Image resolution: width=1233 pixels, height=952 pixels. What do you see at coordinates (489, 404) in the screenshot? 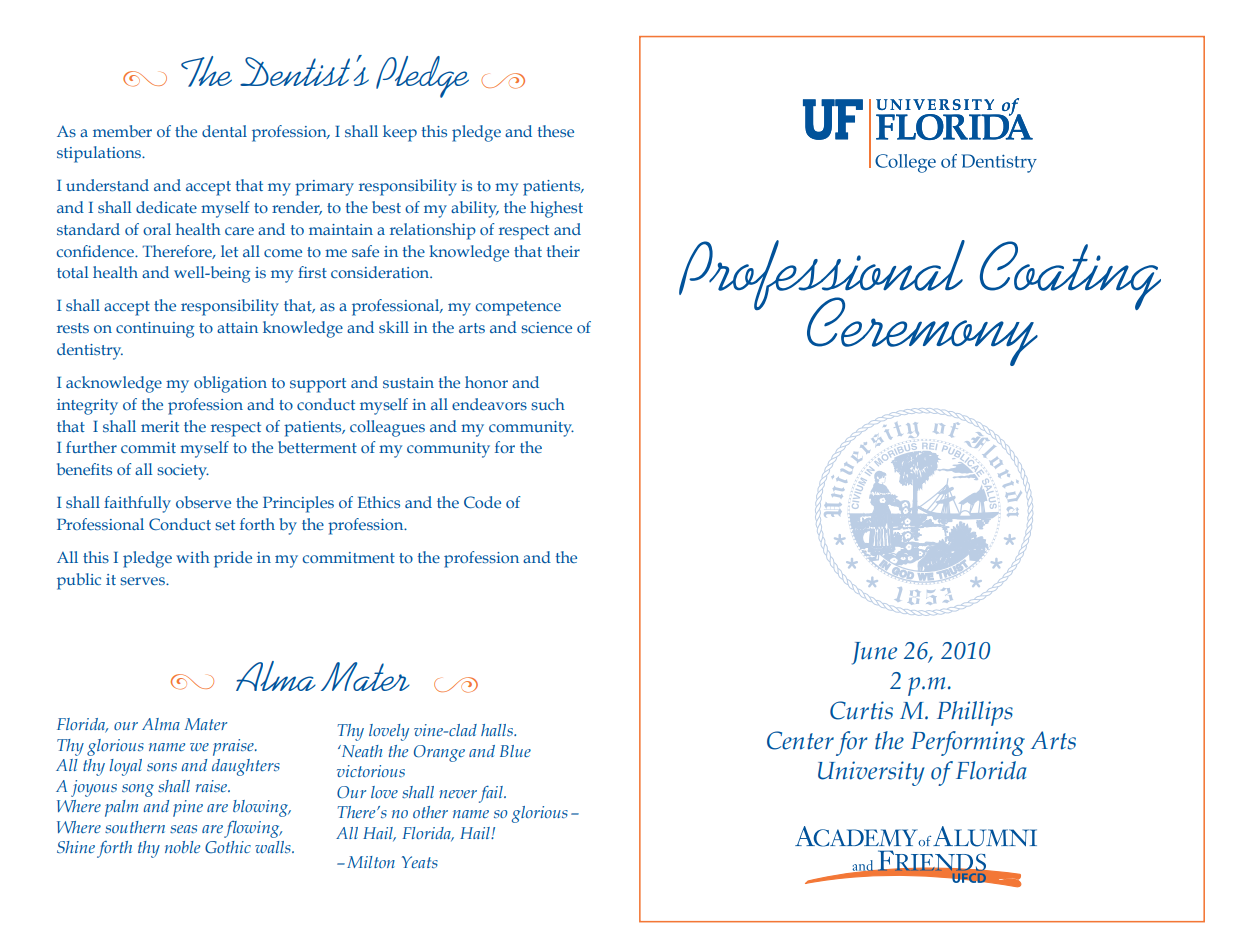
I see `endeavors` at bounding box center [489, 404].
